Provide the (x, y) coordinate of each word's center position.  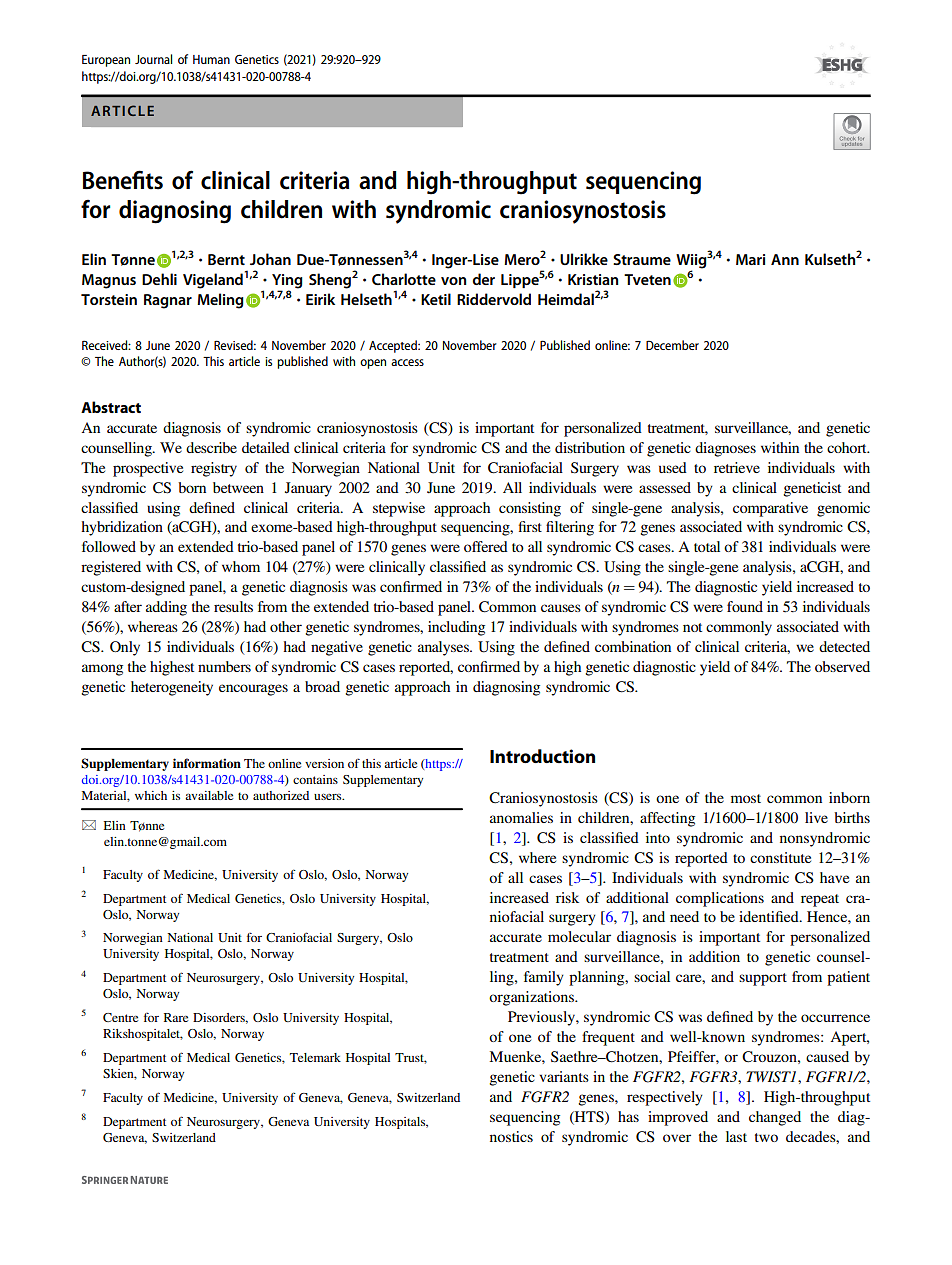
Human (211, 59)
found (745, 606)
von (454, 281)
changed (775, 1118)
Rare (176, 1017)
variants (564, 1076)
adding (166, 608)
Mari (750, 259)
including (456, 628)
